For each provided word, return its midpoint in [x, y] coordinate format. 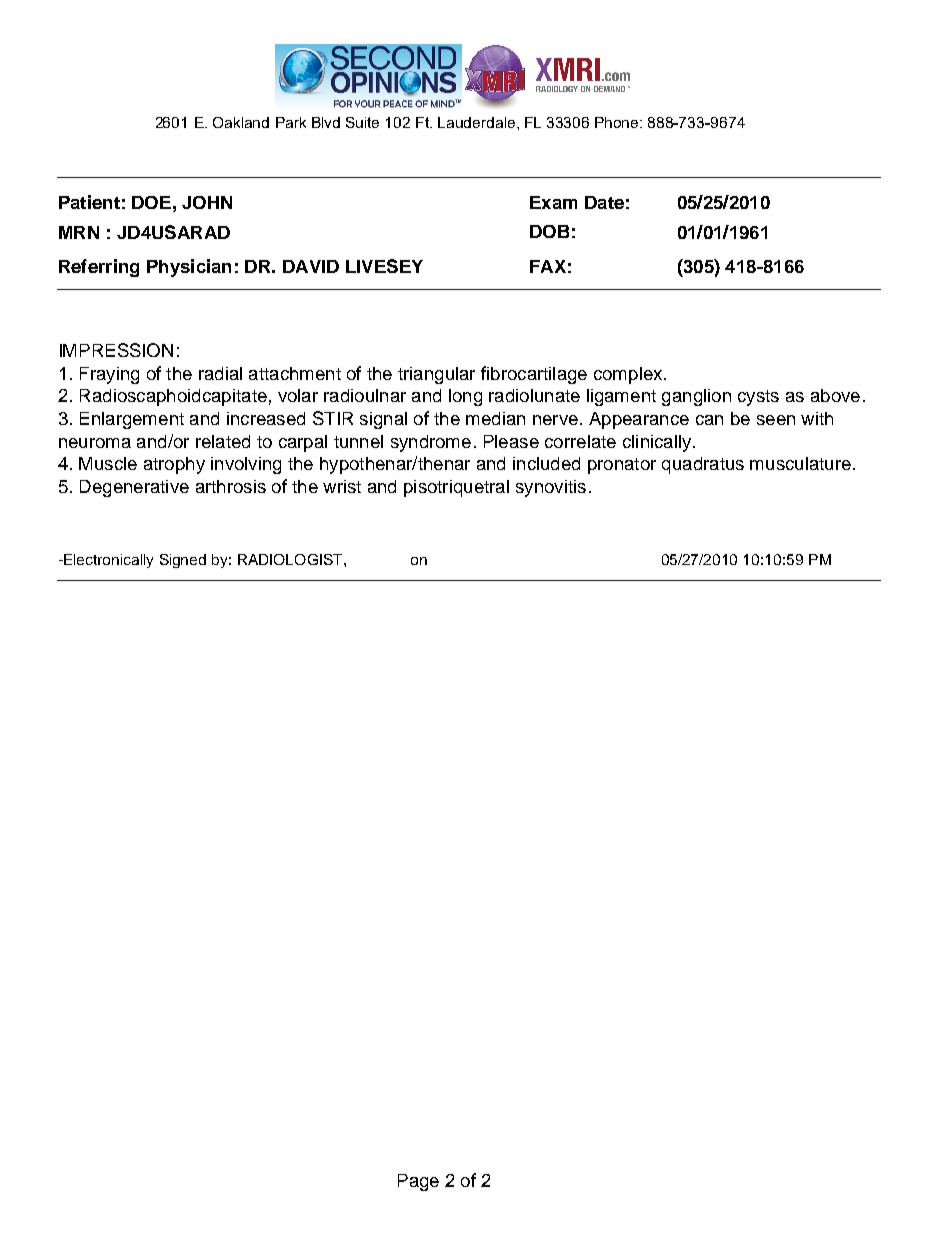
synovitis [551, 488]
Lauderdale [478, 122]
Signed [183, 561]
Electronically [107, 561]
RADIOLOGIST [291, 559]
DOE [151, 202]
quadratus [703, 465]
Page [418, 1182]
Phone [618, 122]
